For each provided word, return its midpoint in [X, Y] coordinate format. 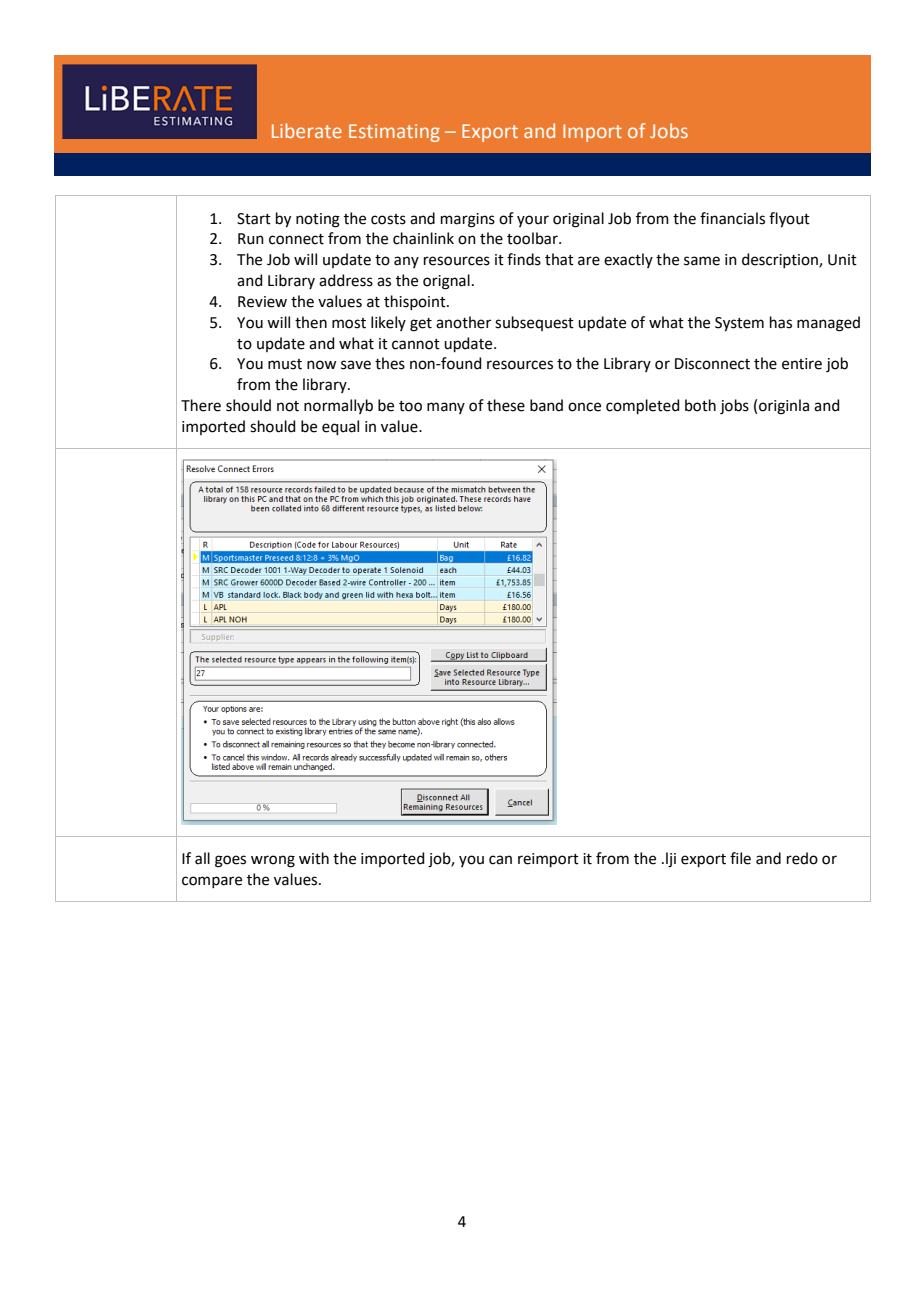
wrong [273, 861]
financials [732, 218]
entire [802, 364]
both [700, 405]
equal [340, 427]
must [285, 364]
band [546, 405]
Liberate [307, 130]
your [533, 221]
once [584, 407]
